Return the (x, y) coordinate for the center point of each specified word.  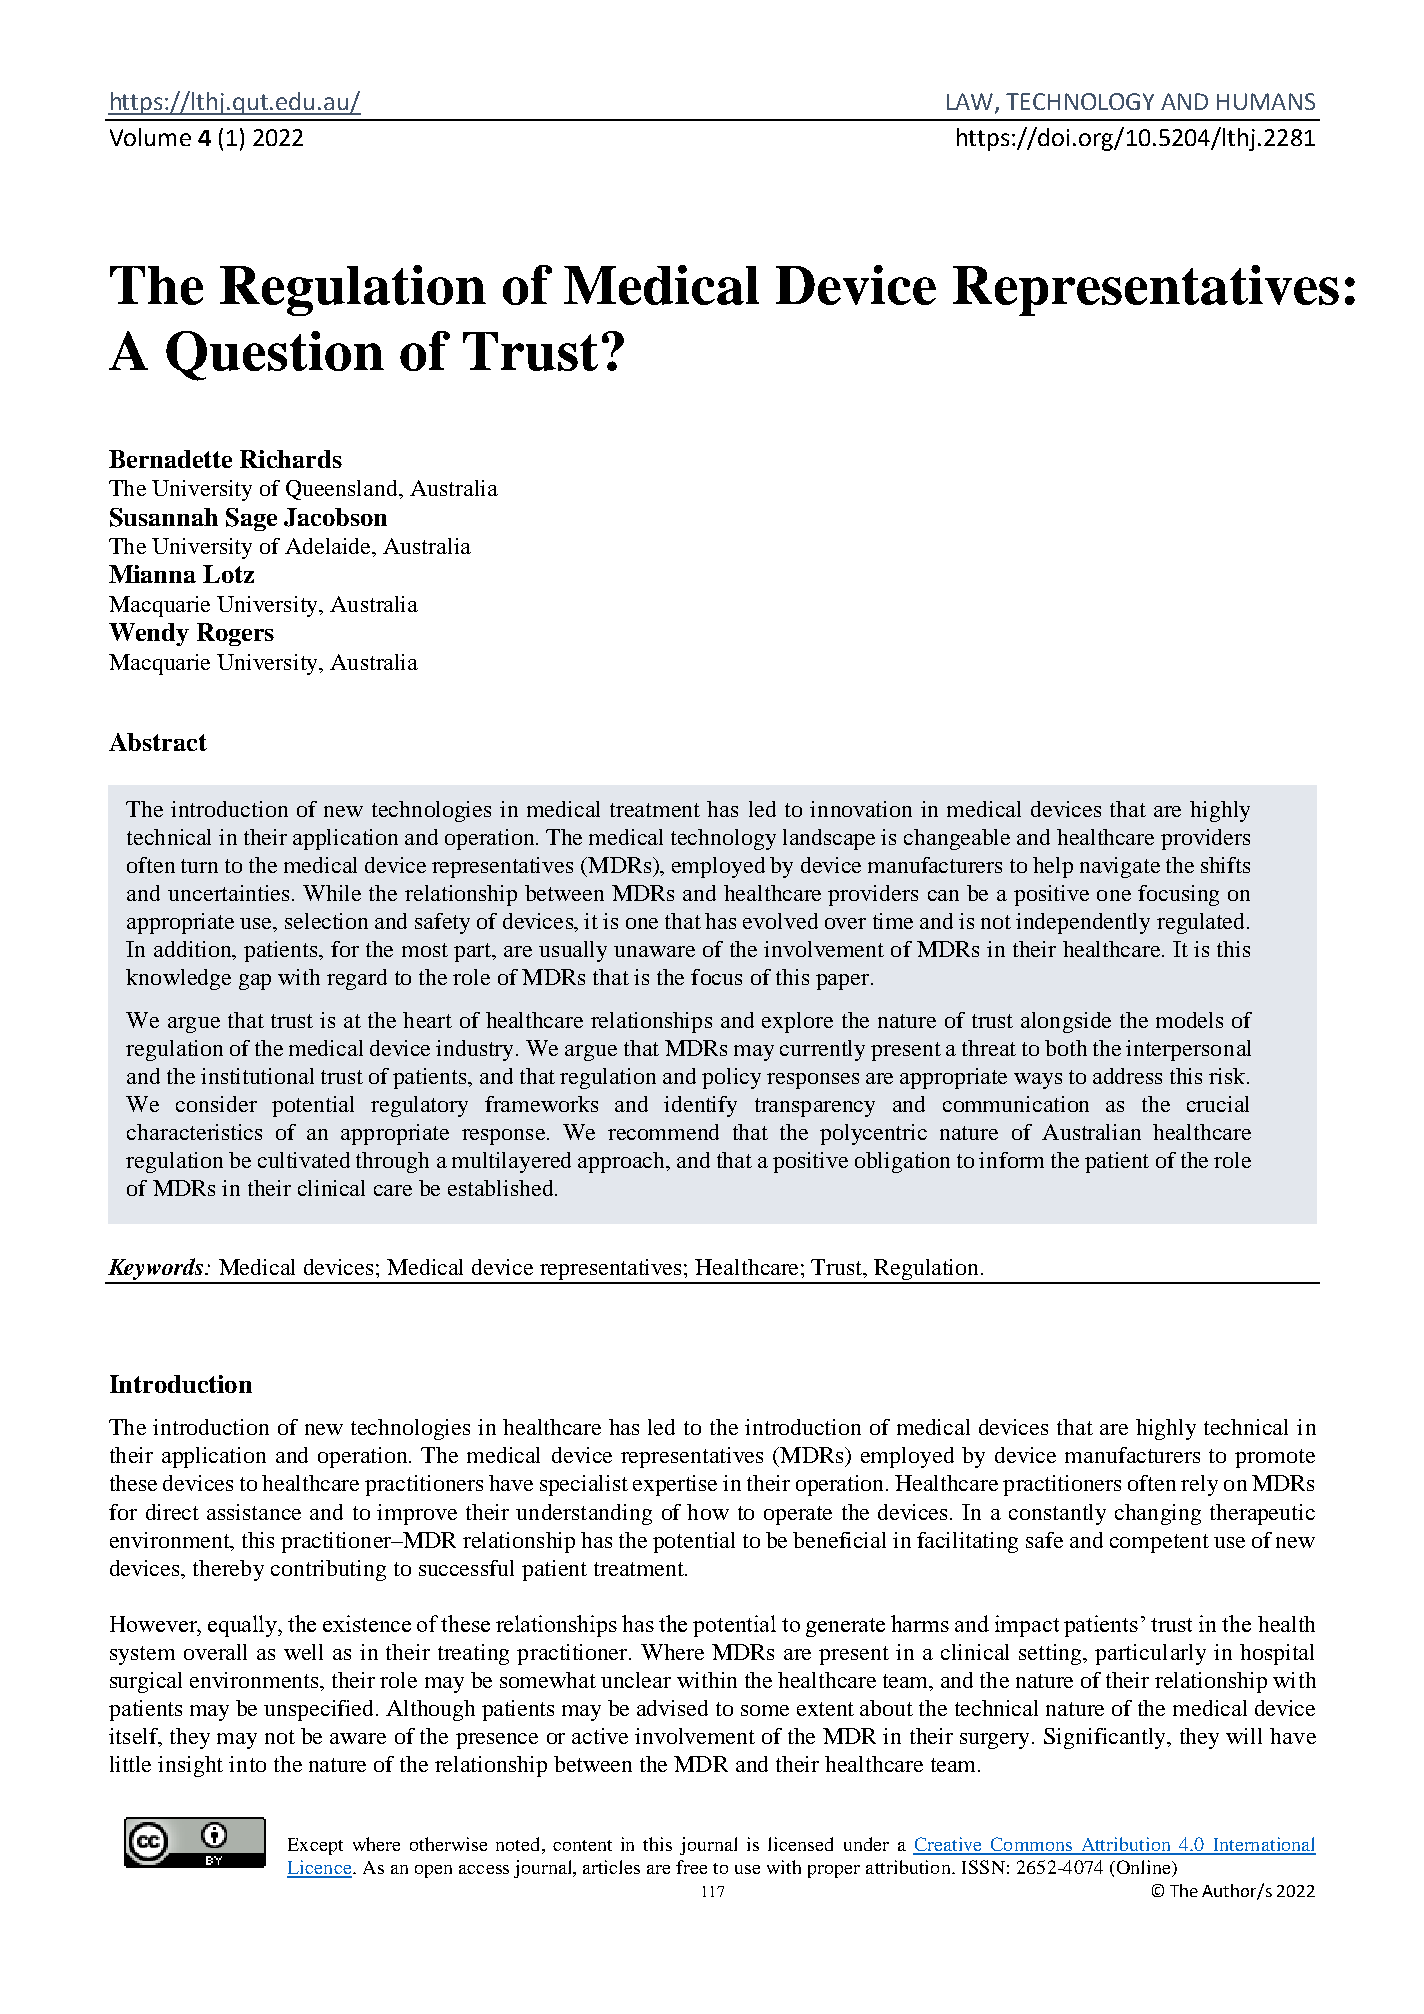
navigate (1120, 867)
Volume (150, 137)
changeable (957, 839)
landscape (829, 839)
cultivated (304, 1160)
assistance (254, 1512)
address (1127, 1076)
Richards (291, 459)
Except (315, 1846)
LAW (971, 103)
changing (1158, 1514)
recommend (663, 1132)
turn (199, 866)
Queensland (343, 490)
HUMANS (1266, 101)
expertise (675, 1485)
